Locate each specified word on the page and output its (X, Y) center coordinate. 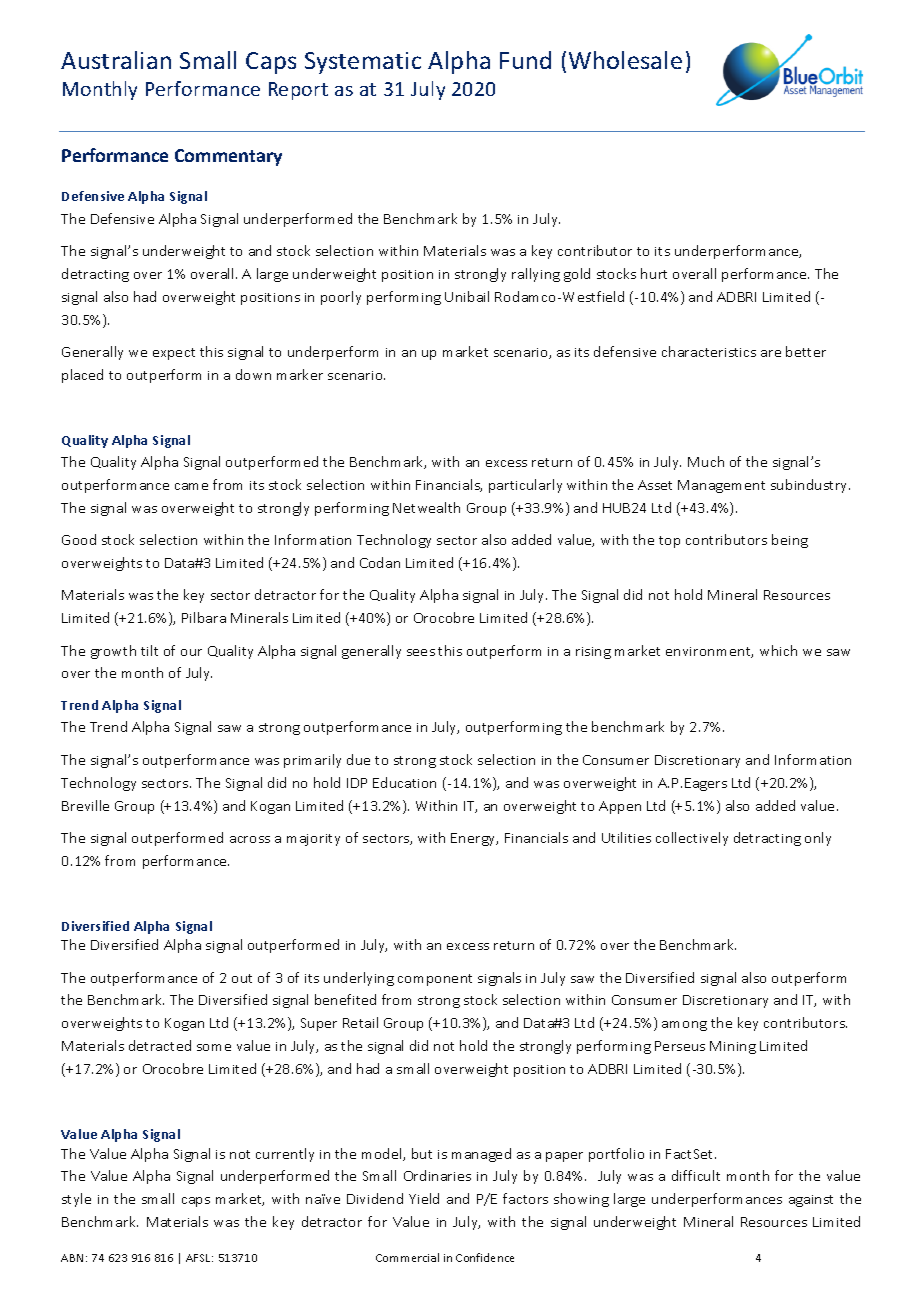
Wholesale (625, 60)
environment (709, 652)
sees (421, 652)
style (76, 1200)
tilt (149, 650)
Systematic (363, 63)
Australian (116, 60)
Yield (424, 1198)
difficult (696, 1175)
